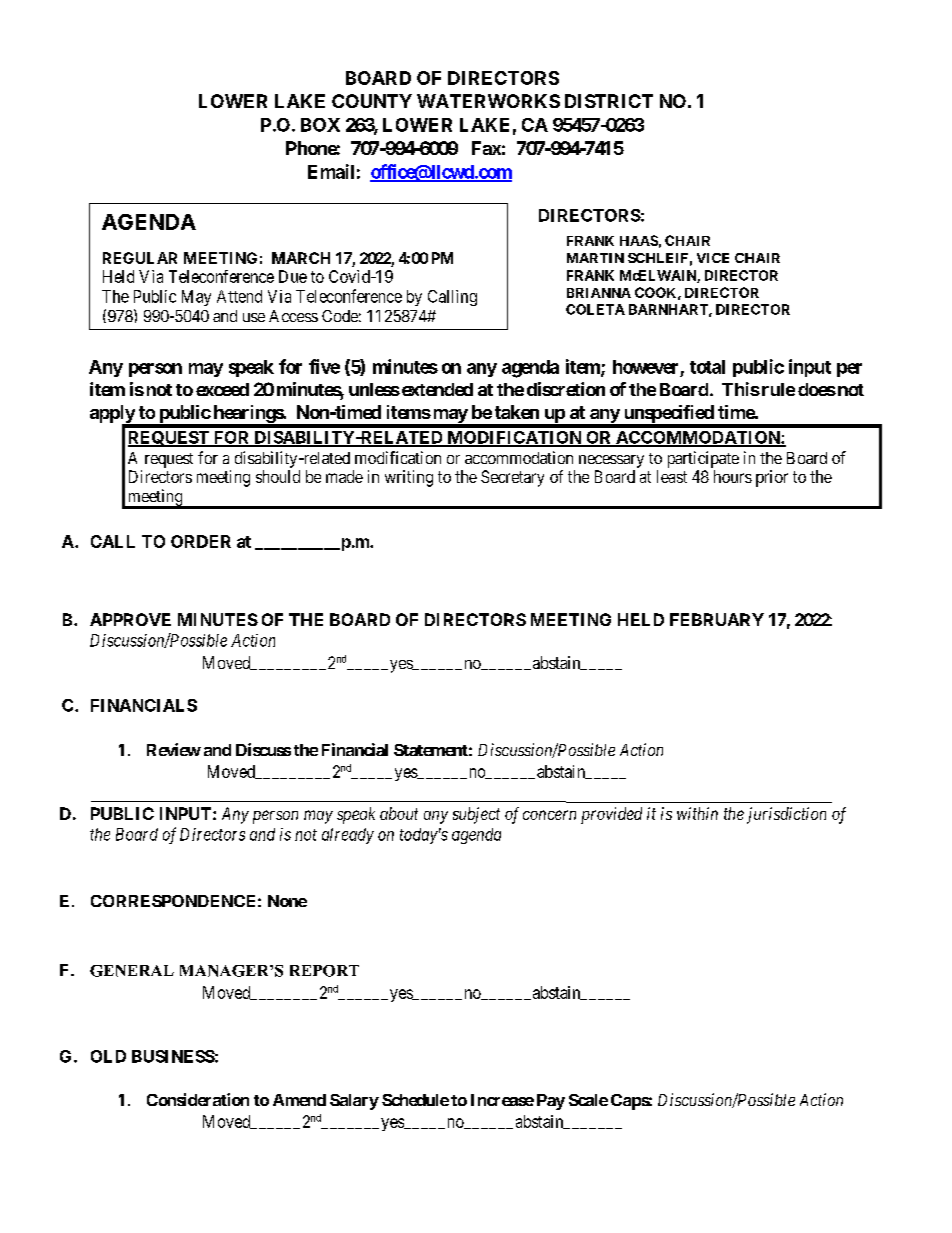 Image resolution: width=952 pixels, height=1233 pixels. Describe the element at coordinates (733, 476) in the screenshot. I see `hours` at that location.
